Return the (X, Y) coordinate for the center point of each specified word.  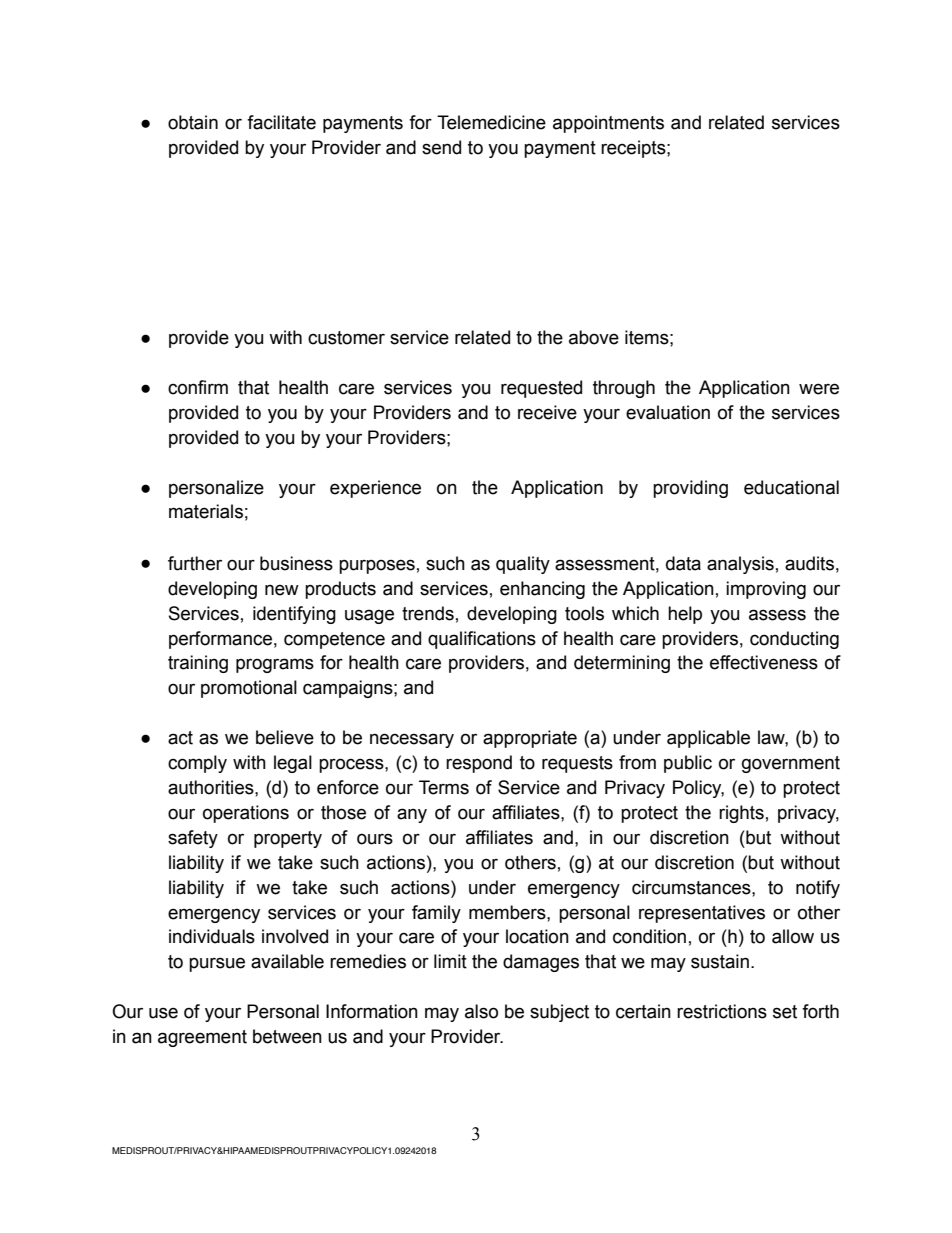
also (481, 1011)
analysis (740, 565)
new (282, 590)
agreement (202, 1038)
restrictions (722, 1011)
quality (523, 565)
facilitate (281, 122)
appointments (608, 124)
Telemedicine (491, 122)
